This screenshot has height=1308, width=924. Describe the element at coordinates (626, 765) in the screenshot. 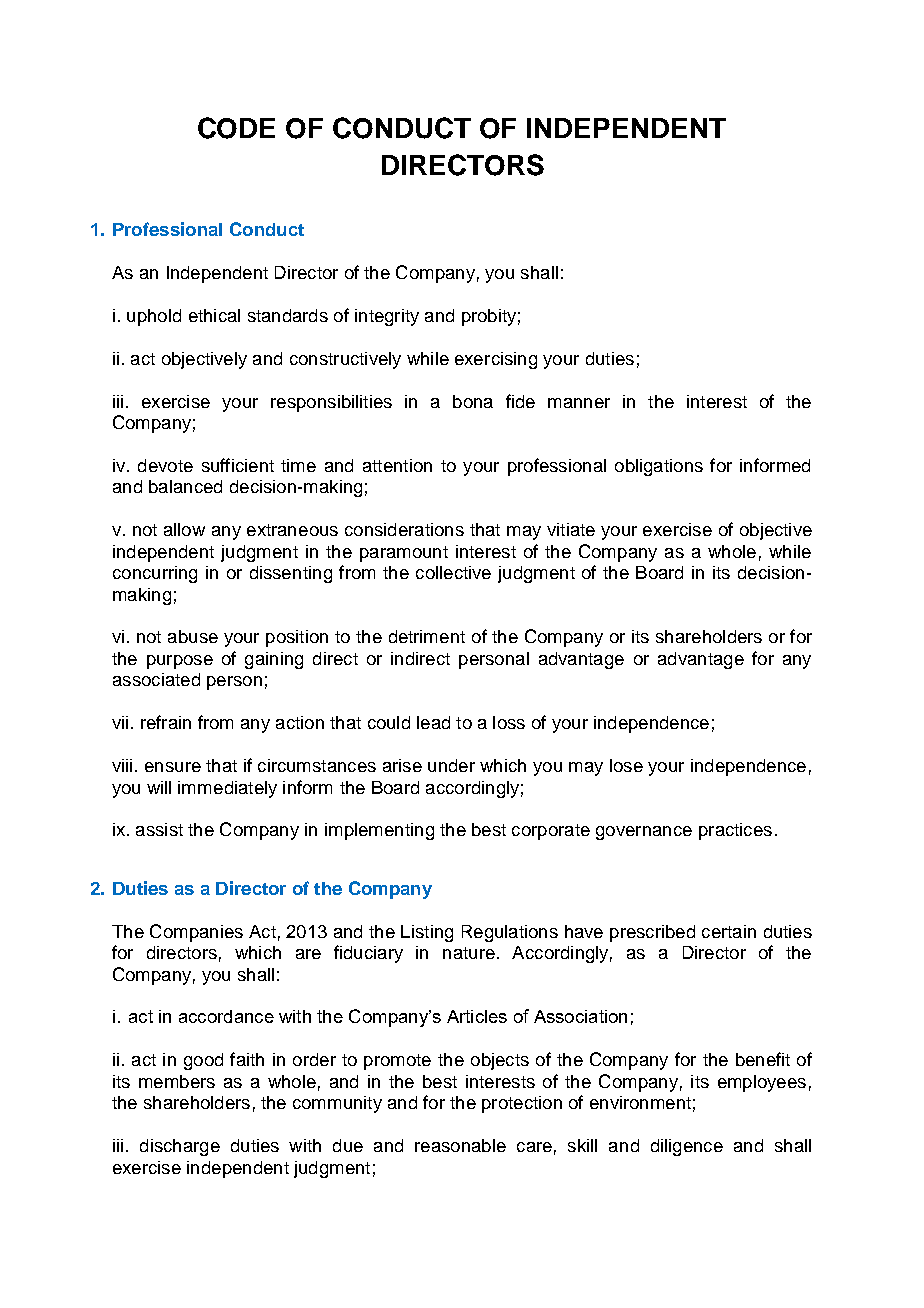

I see `lose` at that location.
